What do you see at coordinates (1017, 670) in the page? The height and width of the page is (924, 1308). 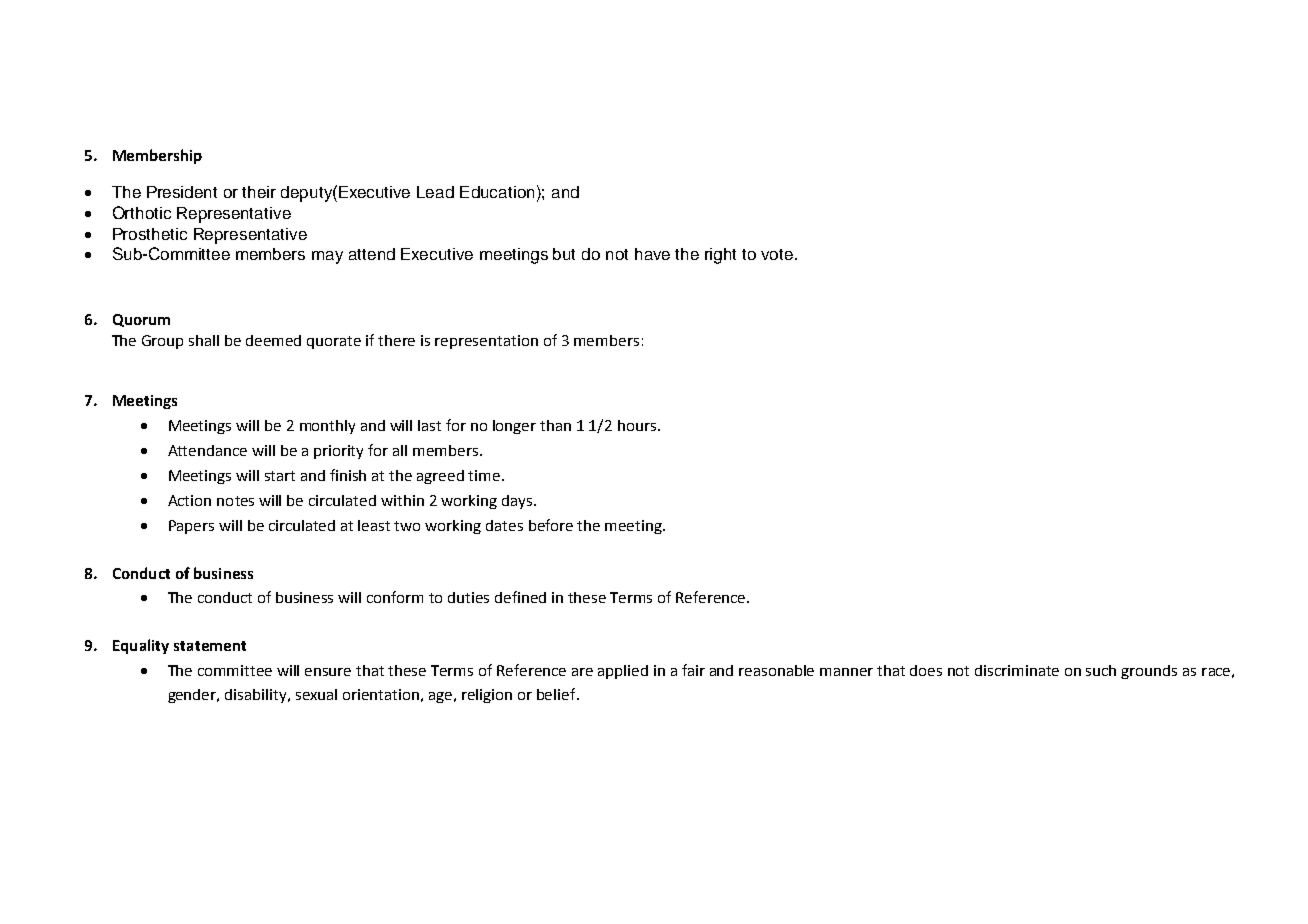 I see `discriminate` at bounding box center [1017, 670].
